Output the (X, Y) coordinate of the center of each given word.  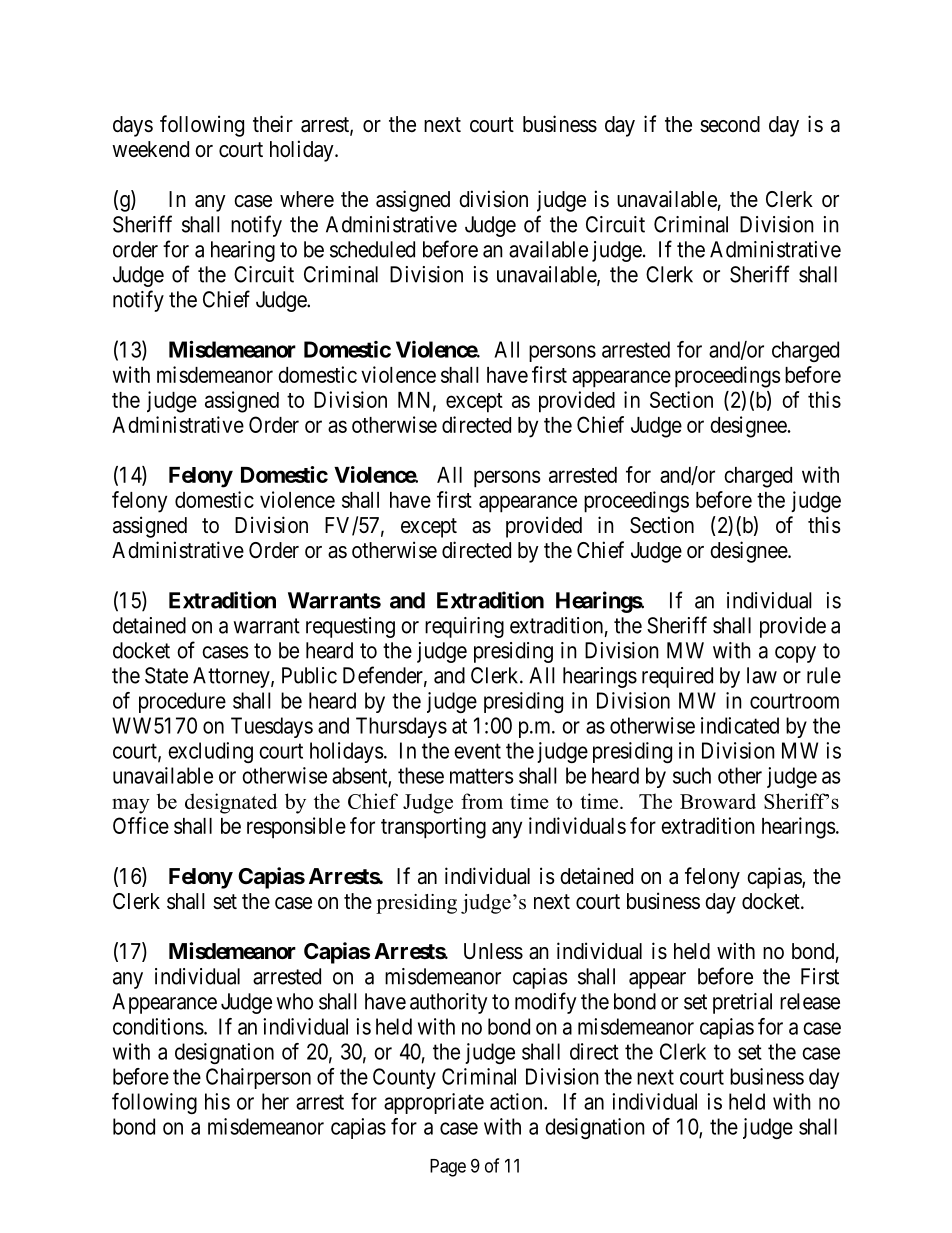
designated (231, 803)
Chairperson (258, 1078)
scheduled (372, 249)
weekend (150, 149)
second (730, 124)
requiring (464, 627)
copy (795, 654)
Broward (718, 801)
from (482, 801)
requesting (350, 627)
